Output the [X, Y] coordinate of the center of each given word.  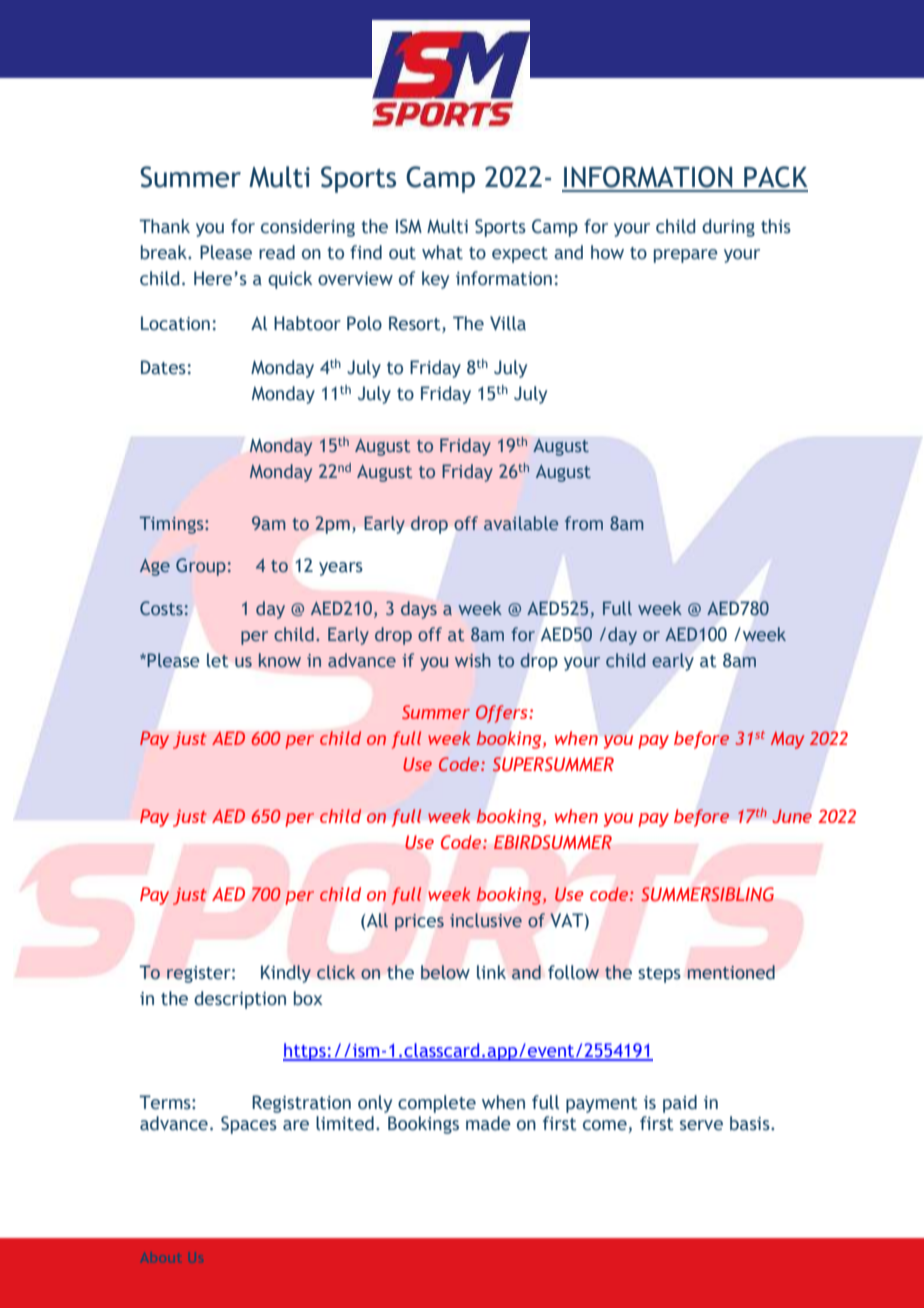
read [277, 252]
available [521, 523]
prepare [686, 256]
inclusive [486, 920]
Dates [163, 367]
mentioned [731, 972]
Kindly [286, 974]
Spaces [249, 1125]
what [442, 252]
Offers [503, 714]
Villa [508, 323]
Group [201, 567]
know [280, 660]
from [584, 523]
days [419, 610]
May [787, 740]
